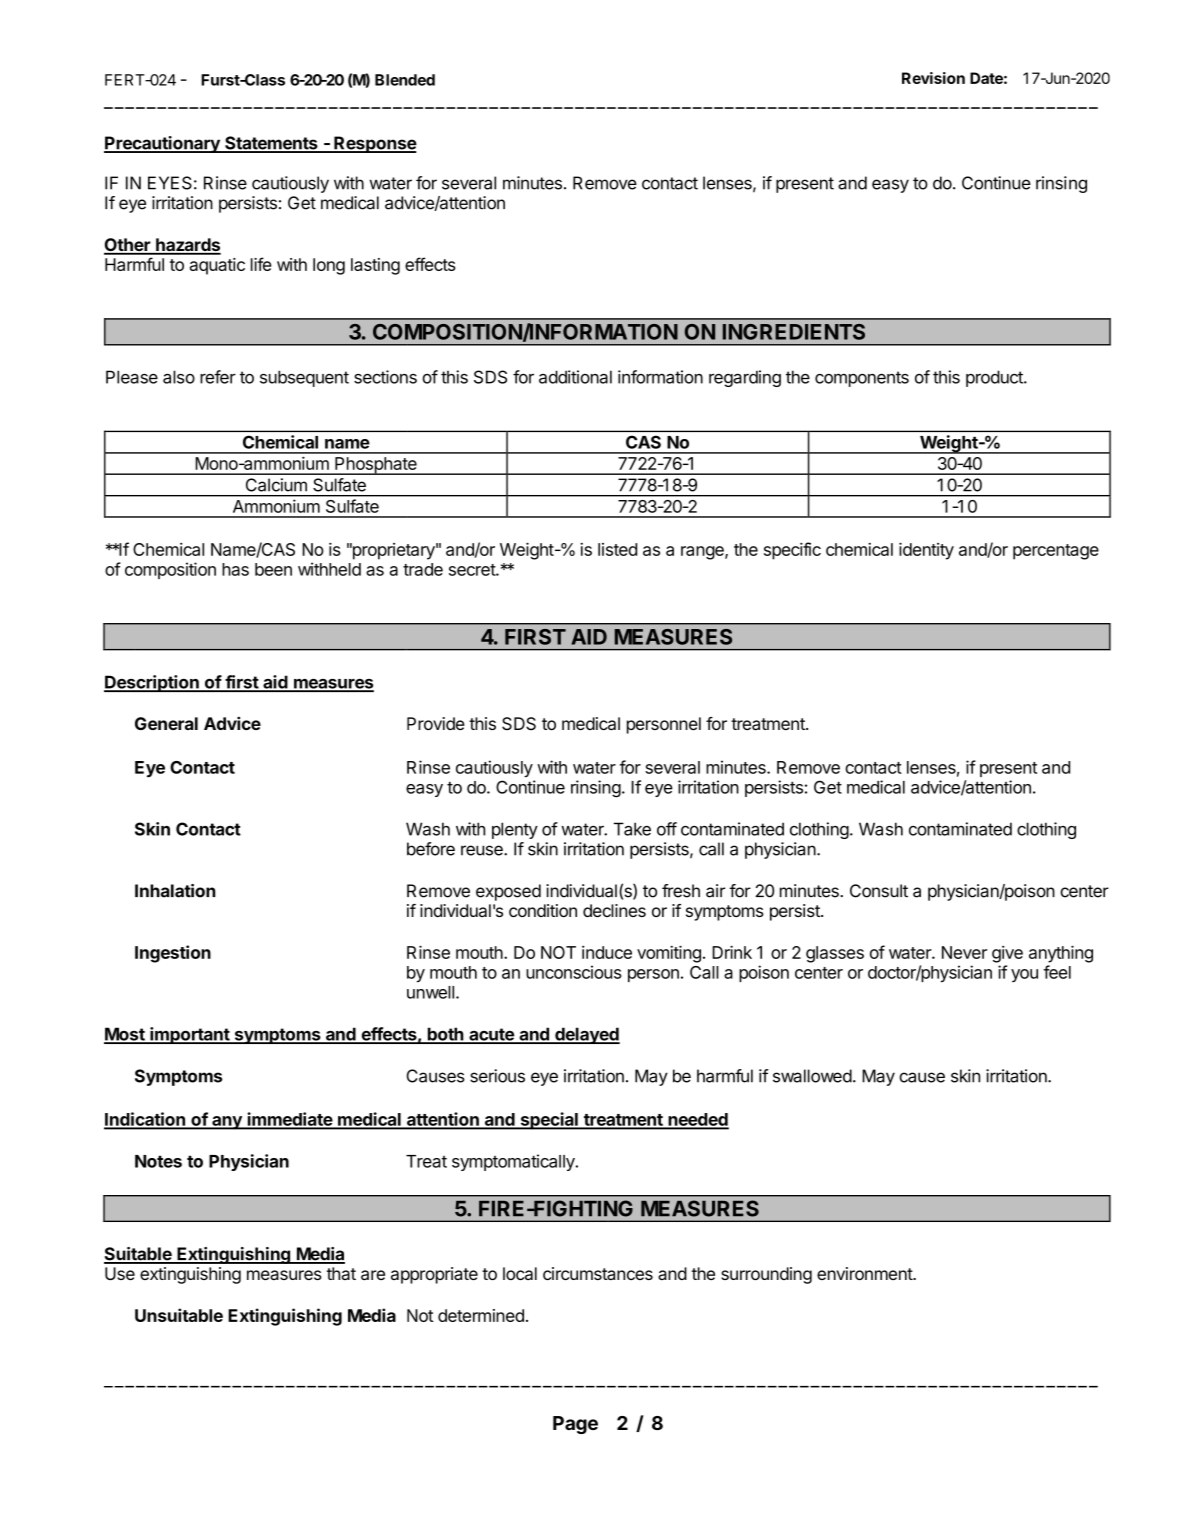 The width and height of the document is (1179, 1525). Describe the element at coordinates (632, 829) in the document. I see `Take` at that location.
